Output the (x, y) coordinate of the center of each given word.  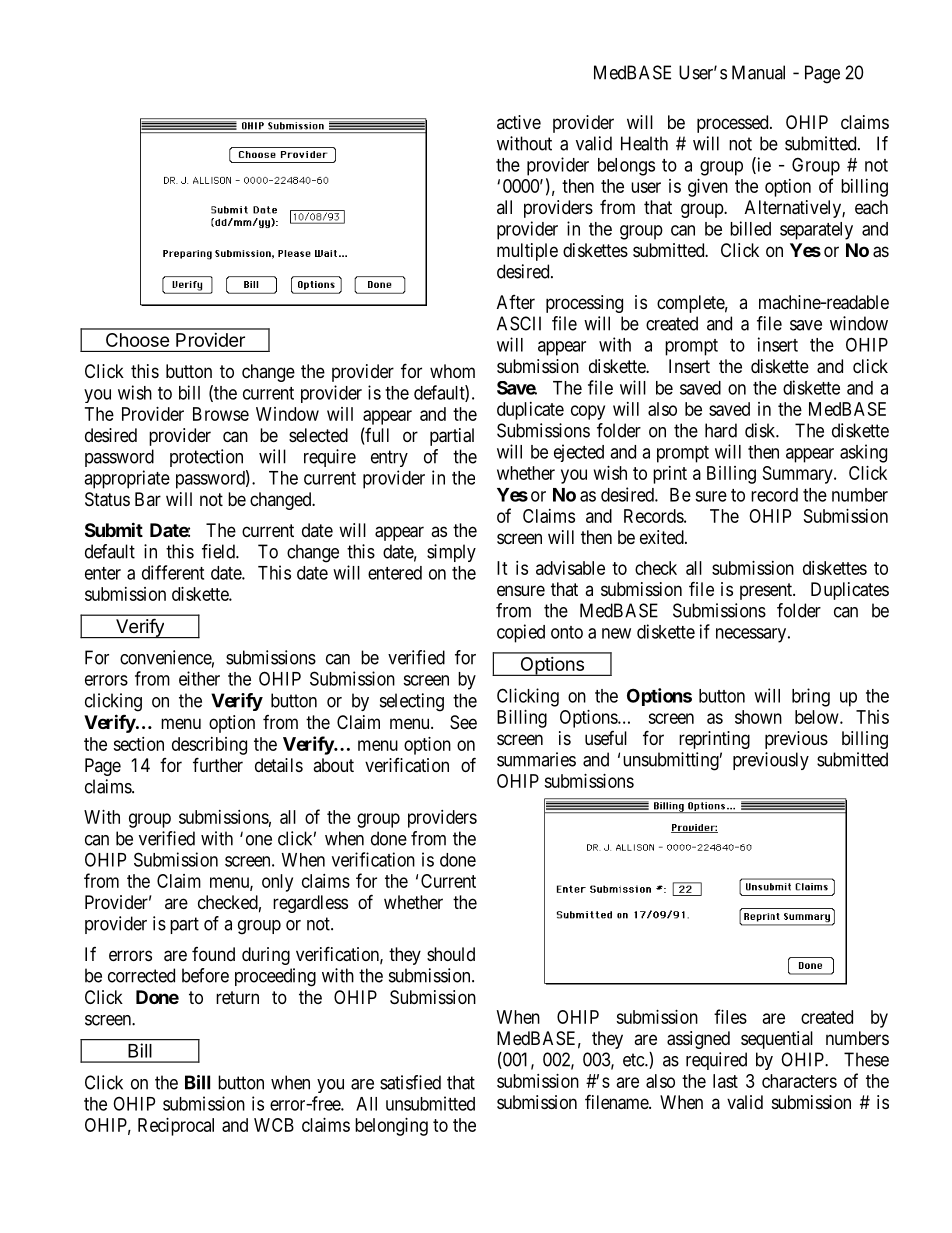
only (277, 883)
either (199, 678)
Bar (148, 499)
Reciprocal (176, 1127)
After (516, 302)
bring (811, 697)
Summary (799, 475)
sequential (777, 1040)
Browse (221, 414)
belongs (626, 167)
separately (816, 231)
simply (451, 553)
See (463, 722)
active (519, 122)
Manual (758, 72)
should (451, 954)
